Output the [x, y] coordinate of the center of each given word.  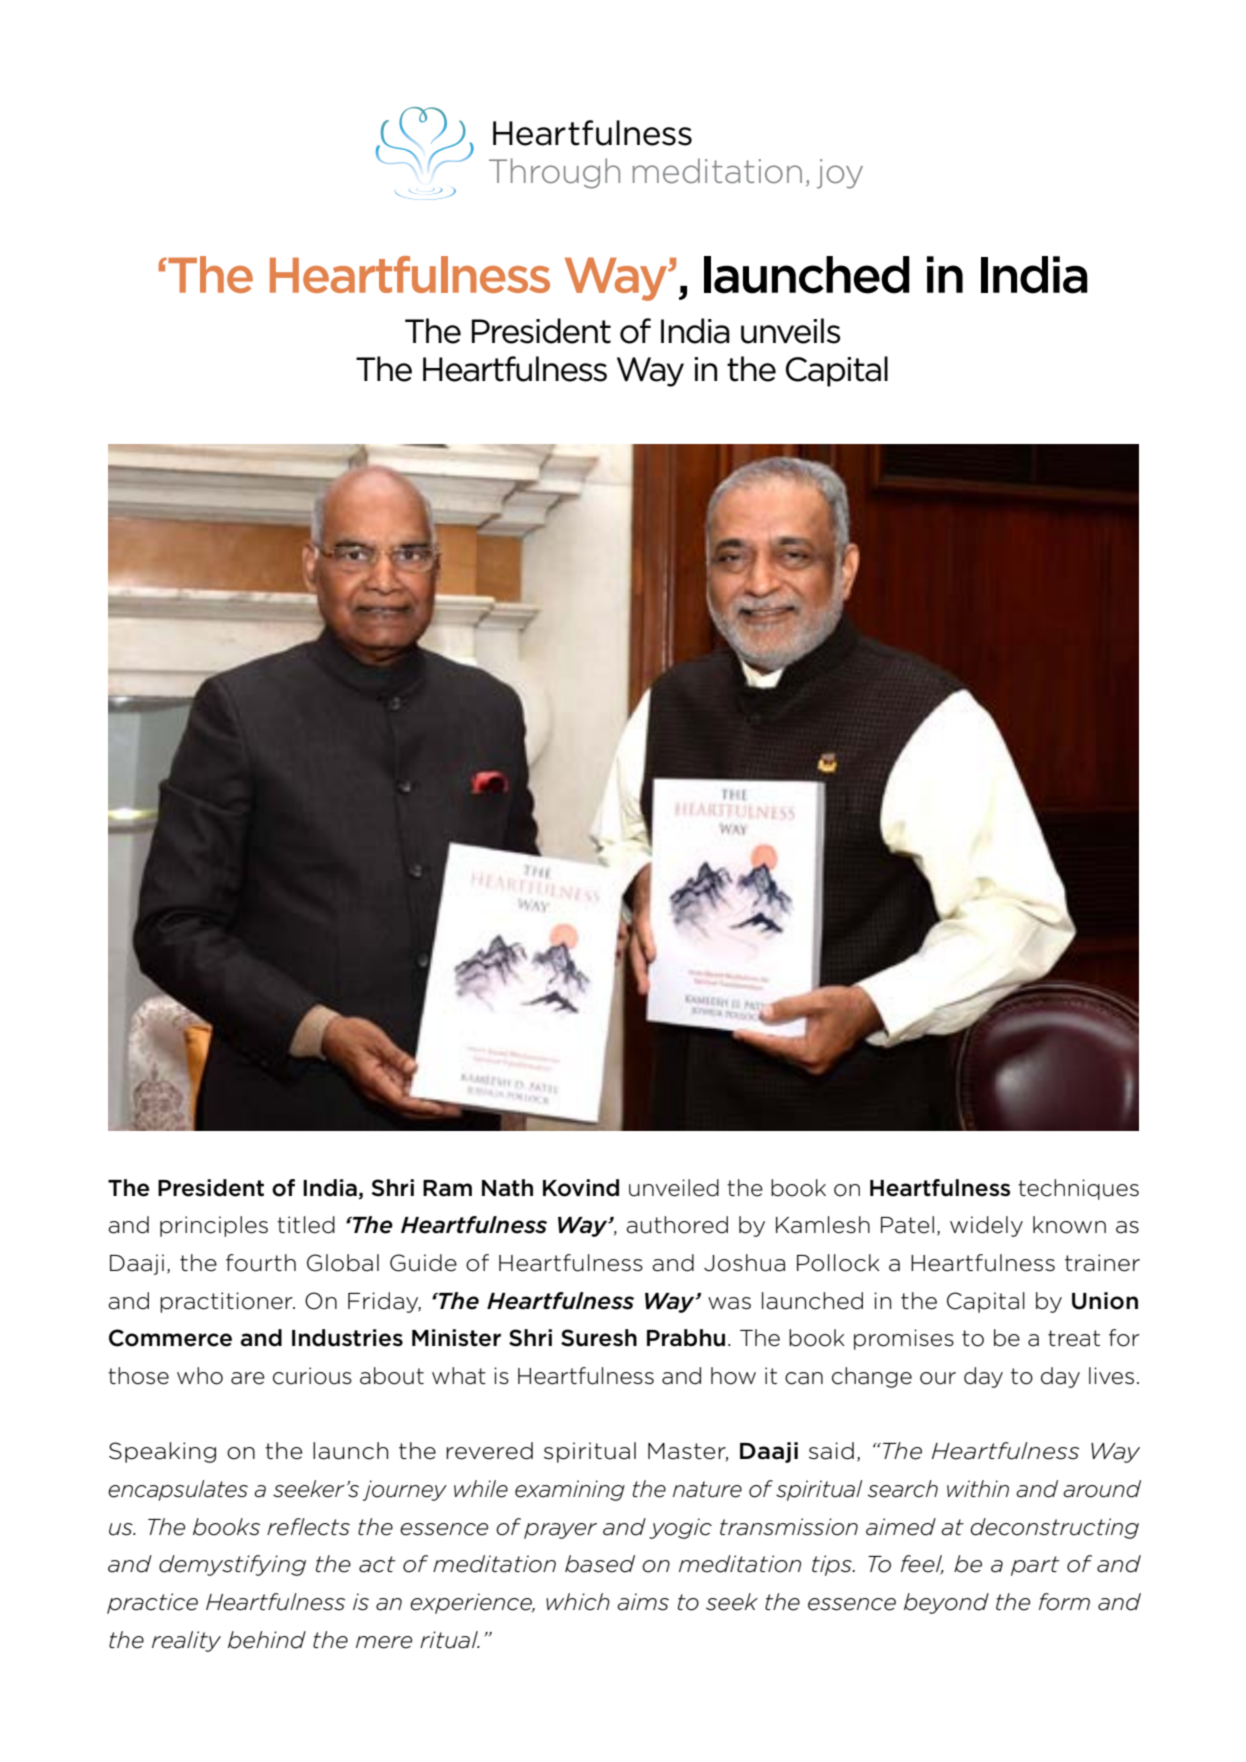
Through [554, 173]
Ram [447, 1188]
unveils [790, 331]
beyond [946, 1603]
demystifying [232, 1565]
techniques [1078, 1189]
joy [840, 174]
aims [643, 1602]
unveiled [674, 1188]
